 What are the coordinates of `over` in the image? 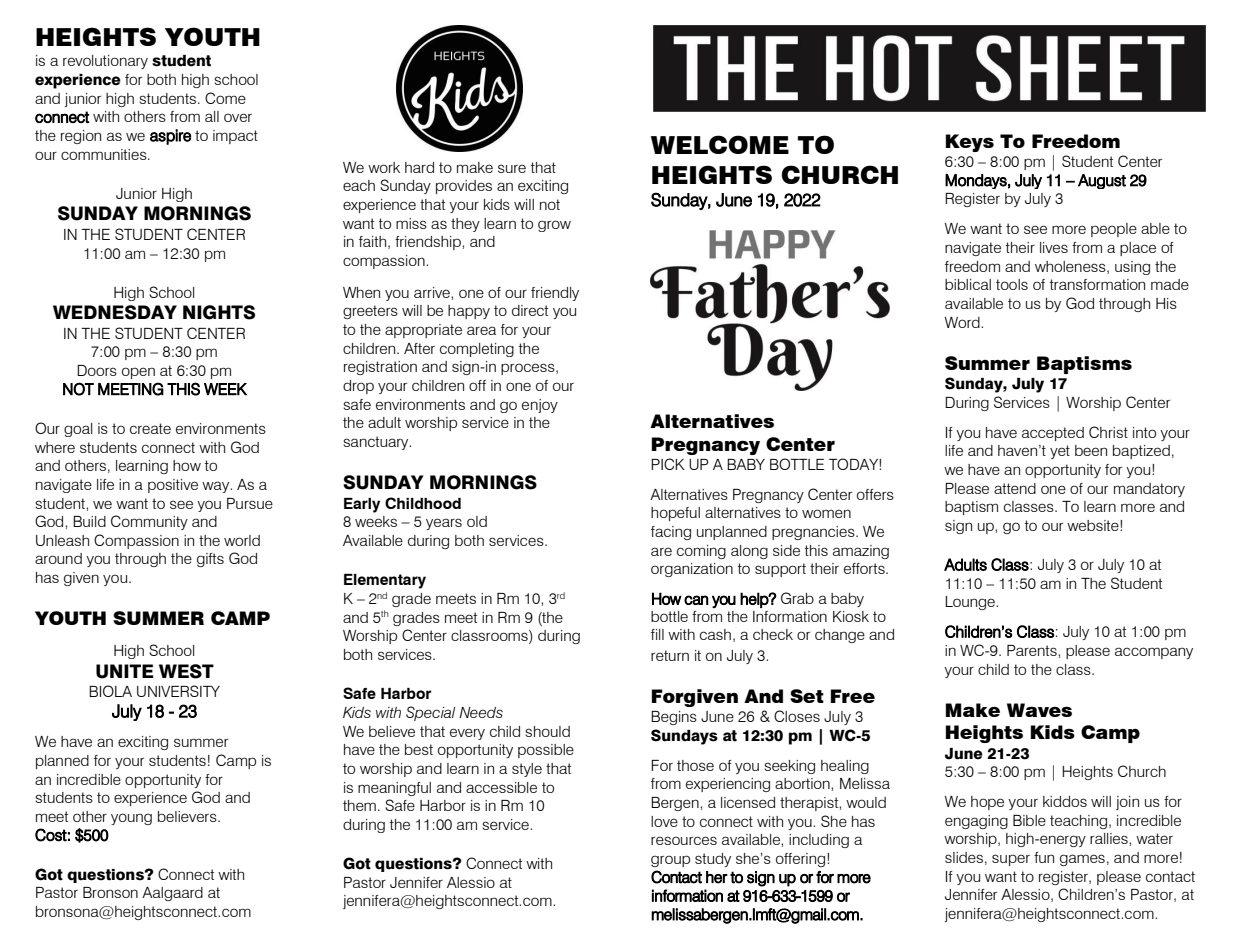 It's located at (238, 117).
